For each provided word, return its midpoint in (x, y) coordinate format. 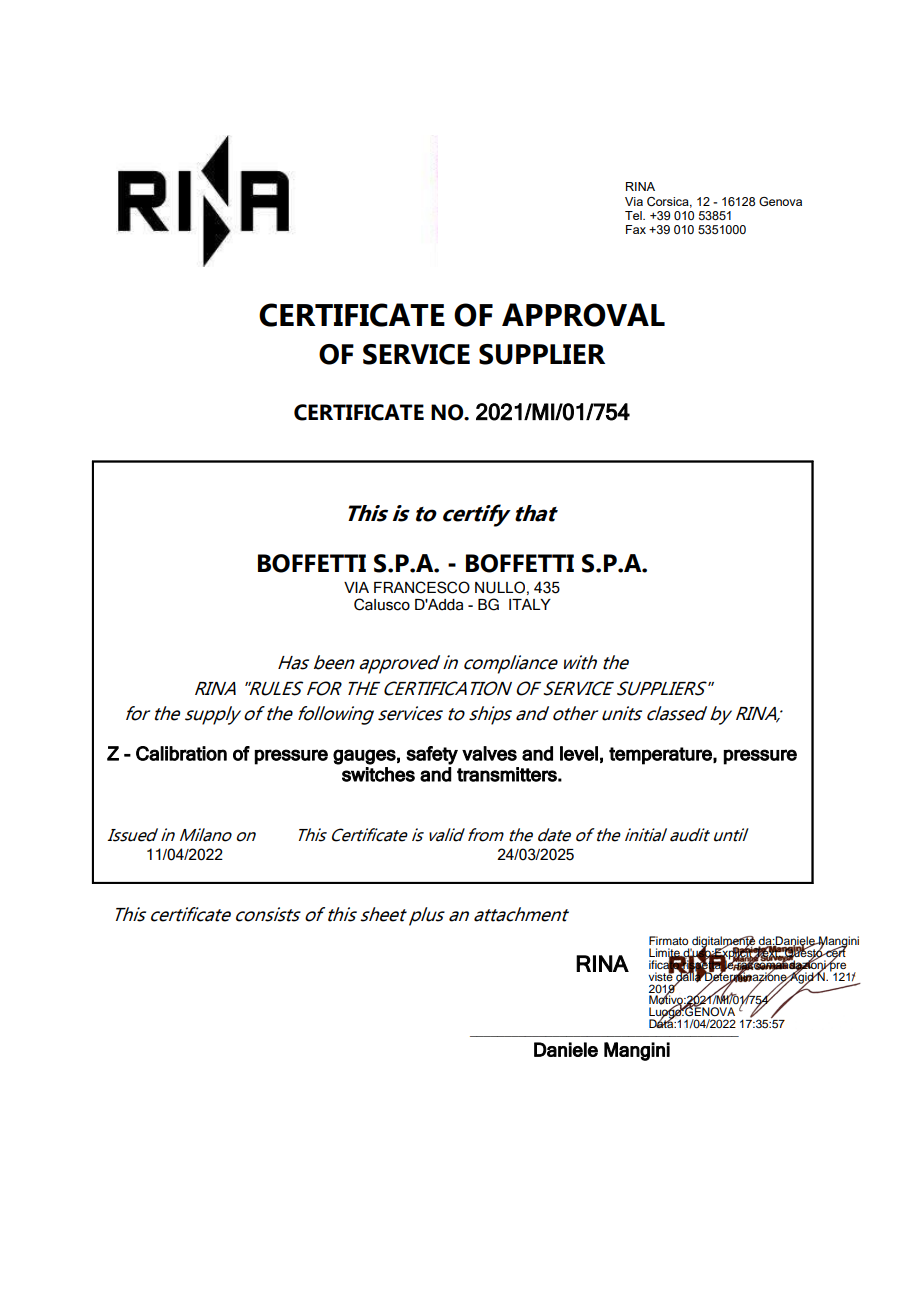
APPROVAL (583, 315)
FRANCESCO (422, 587)
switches (378, 774)
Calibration (181, 753)
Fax (636, 229)
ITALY (530, 604)
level (579, 753)
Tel (634, 215)
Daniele (566, 1049)
